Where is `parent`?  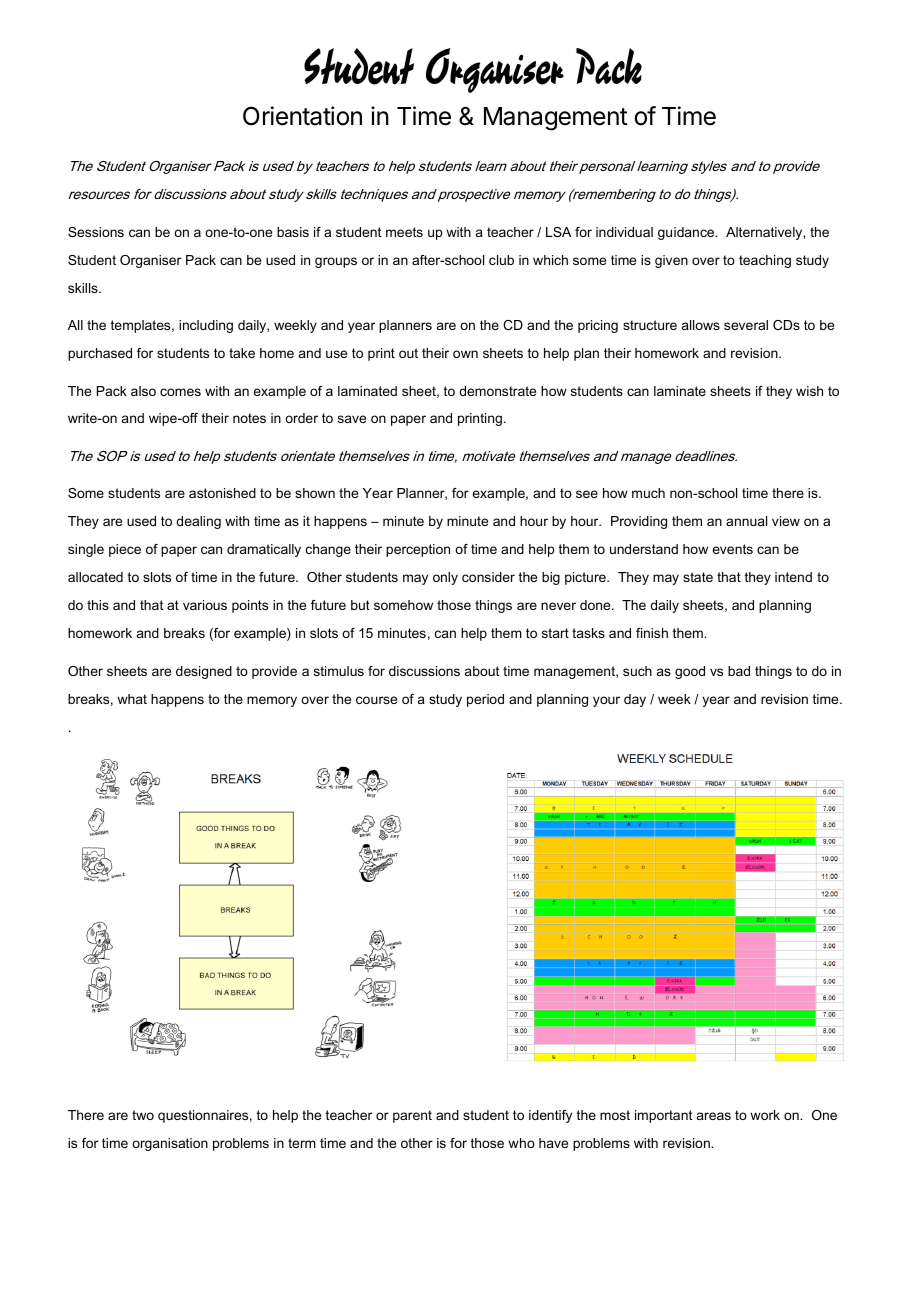 parent is located at coordinates (412, 1116).
